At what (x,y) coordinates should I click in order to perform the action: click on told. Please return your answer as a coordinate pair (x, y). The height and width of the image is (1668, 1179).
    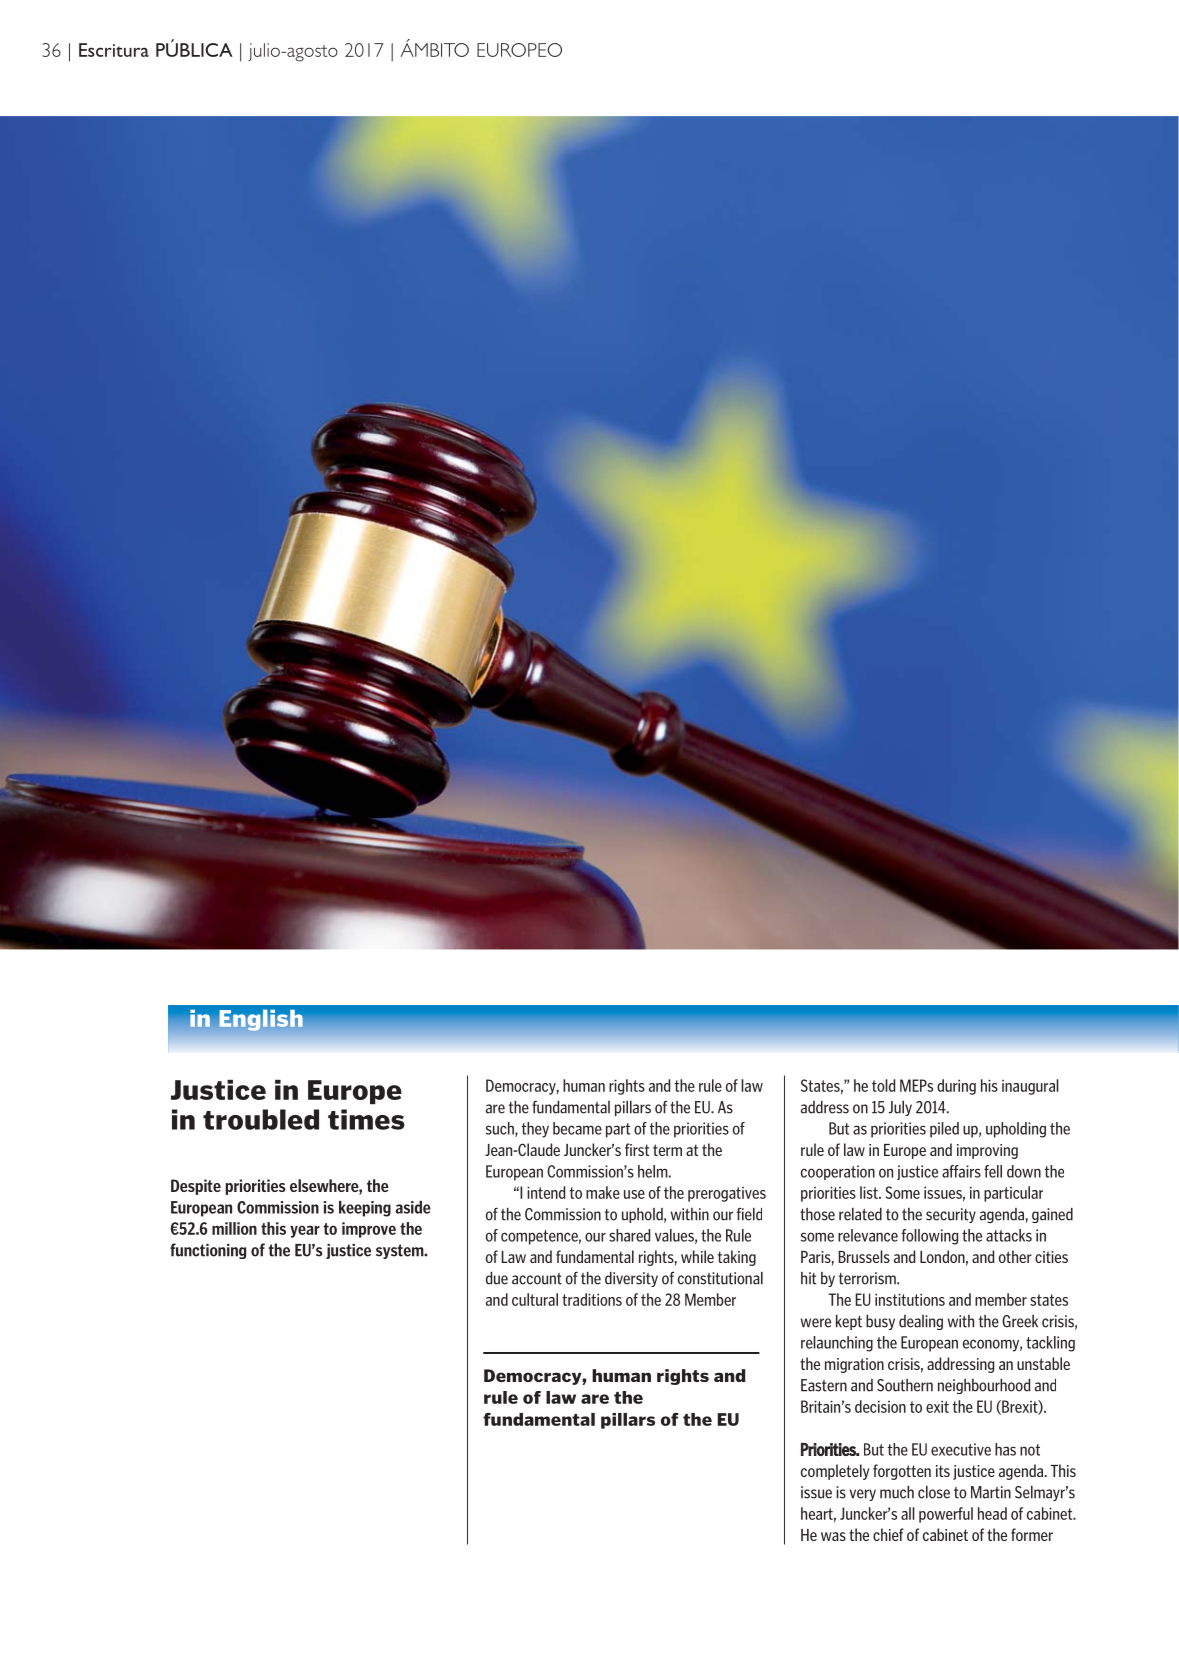
    Looking at the image, I should click on (883, 1085).
